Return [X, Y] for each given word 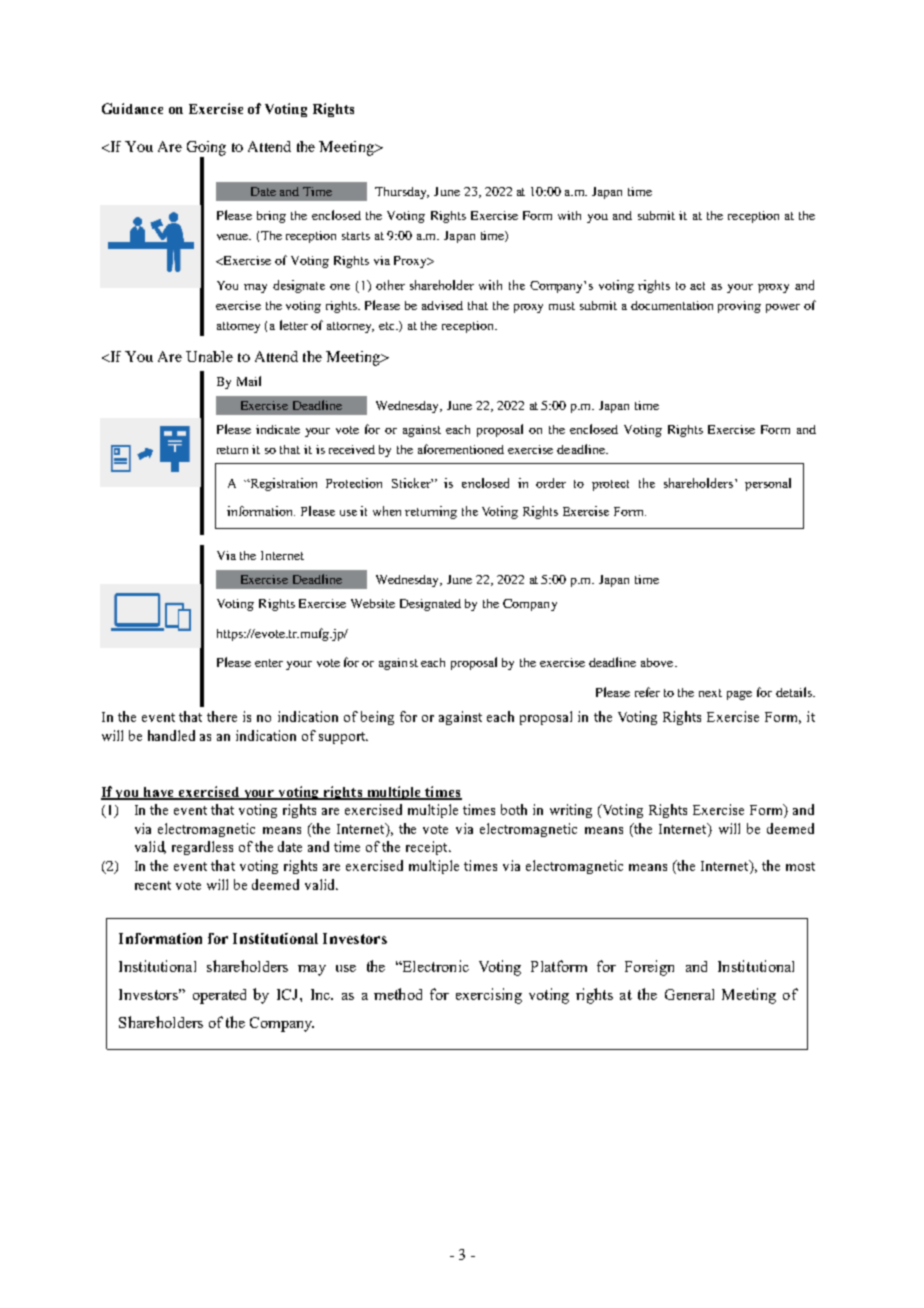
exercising [489, 996]
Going [206, 149]
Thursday [402, 193]
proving [739, 307]
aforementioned [461, 449]
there [222, 716]
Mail [249, 381]
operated [219, 996]
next [710, 693]
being [377, 718]
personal [768, 484]
